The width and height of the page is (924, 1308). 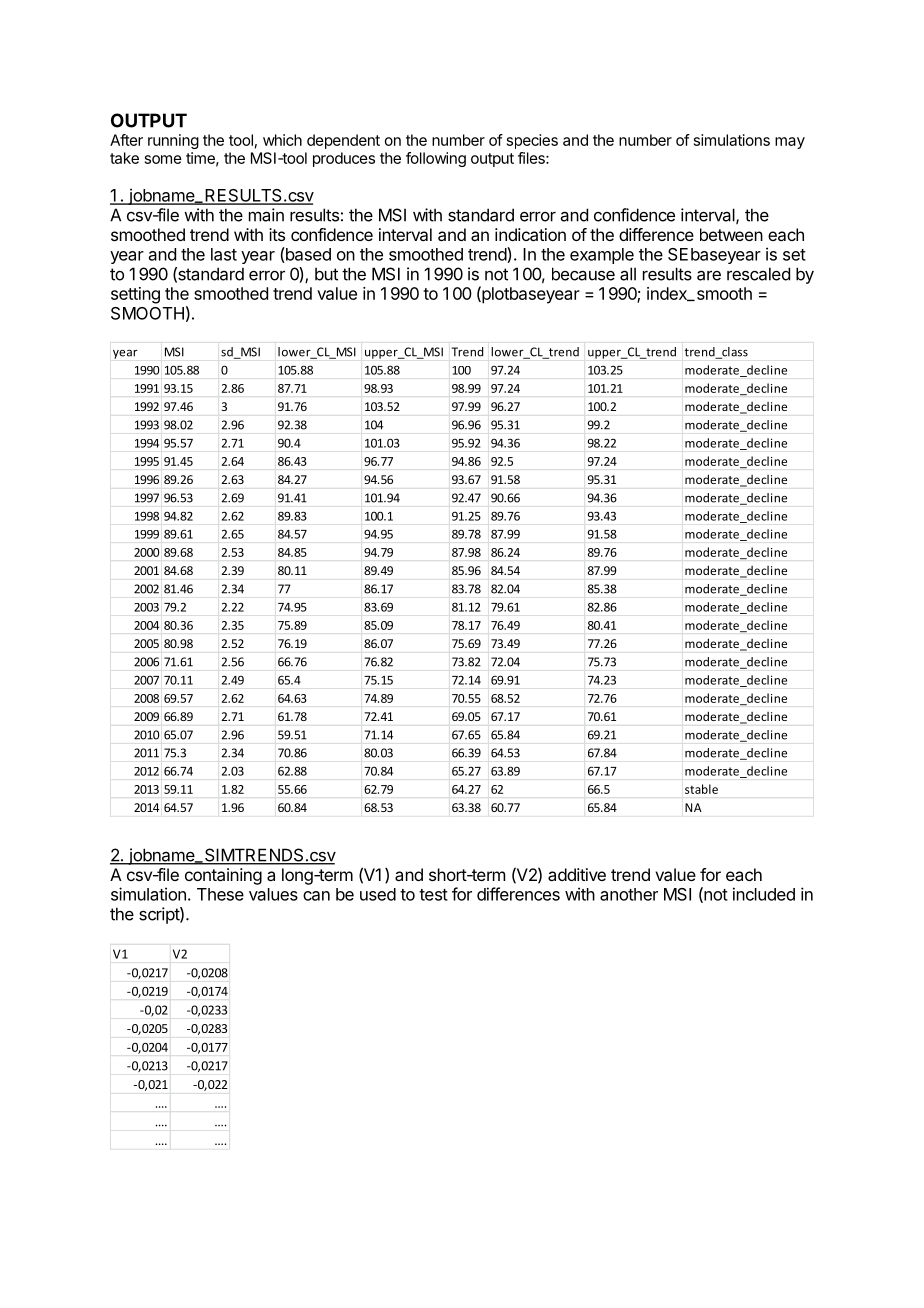 What do you see at coordinates (790, 143) in the page?
I see `may` at bounding box center [790, 143].
